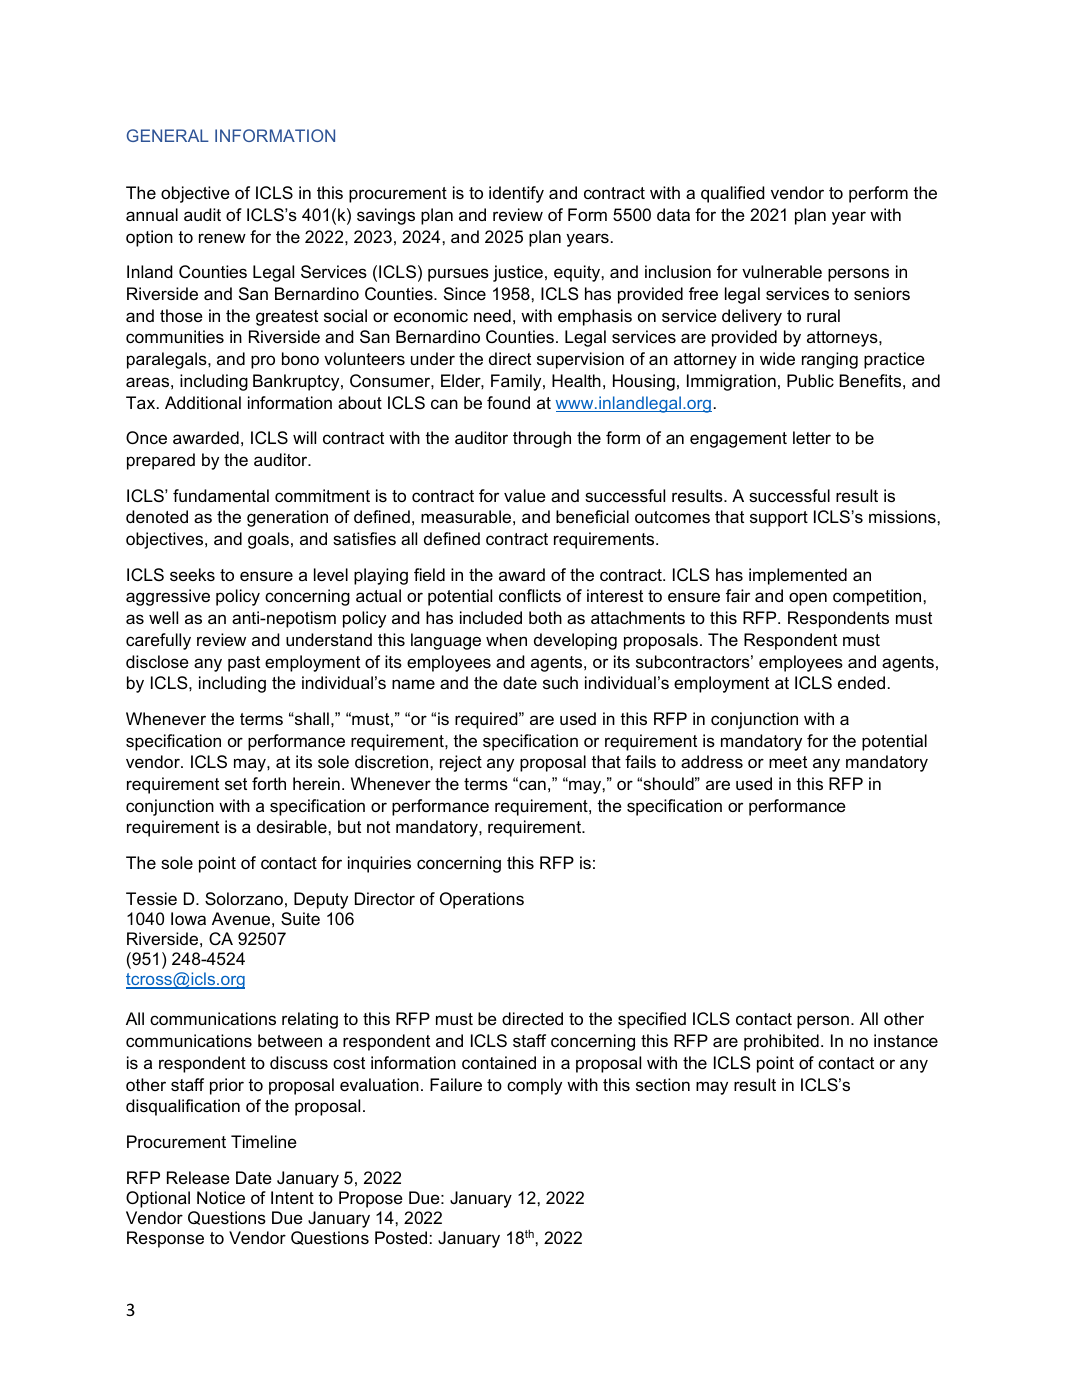 This screenshot has height=1385, width=1070. What do you see at coordinates (663, 1084) in the screenshot?
I see `section` at bounding box center [663, 1084].
